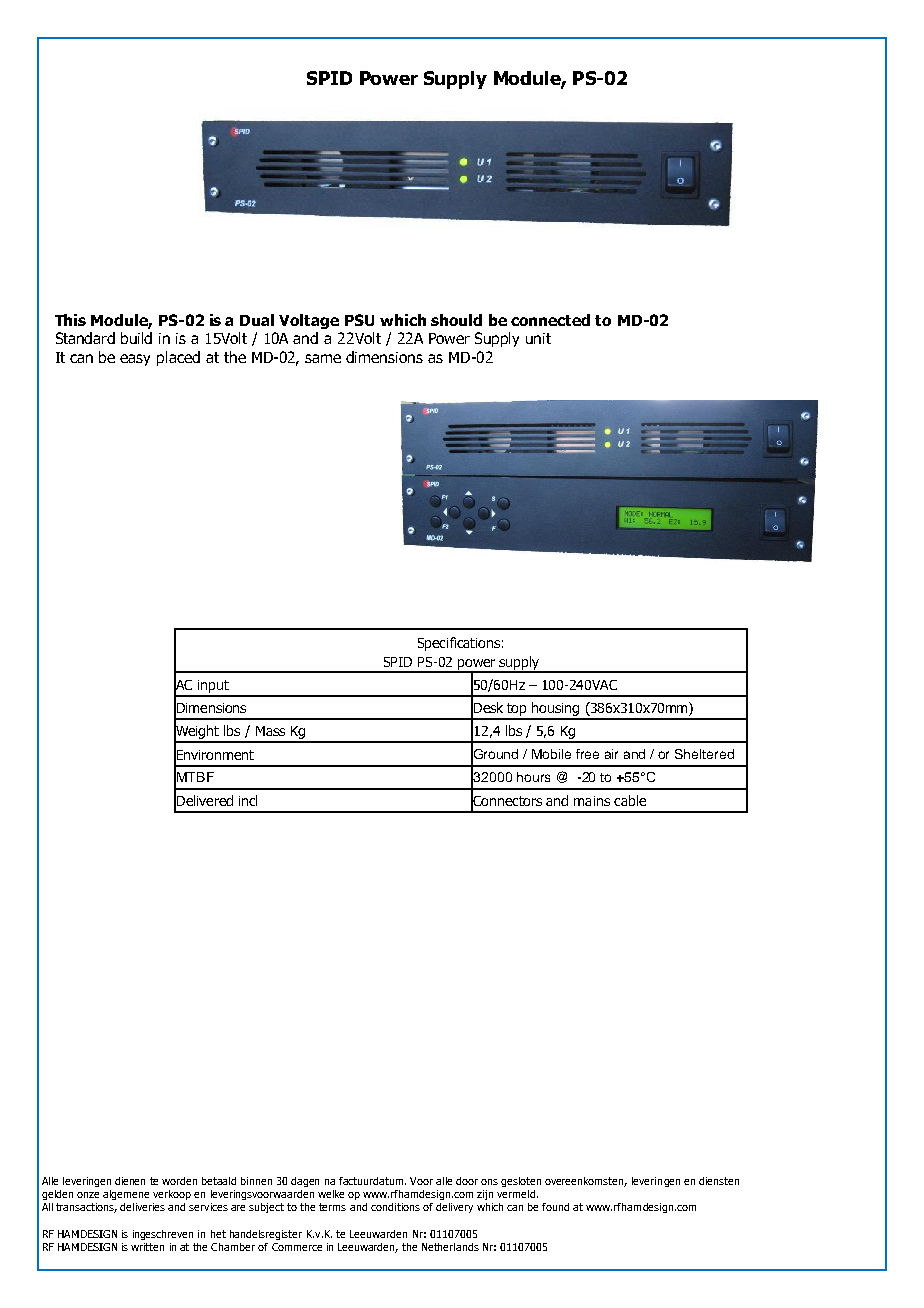  What do you see at coordinates (630, 800) in the page?
I see `cable` at bounding box center [630, 800].
